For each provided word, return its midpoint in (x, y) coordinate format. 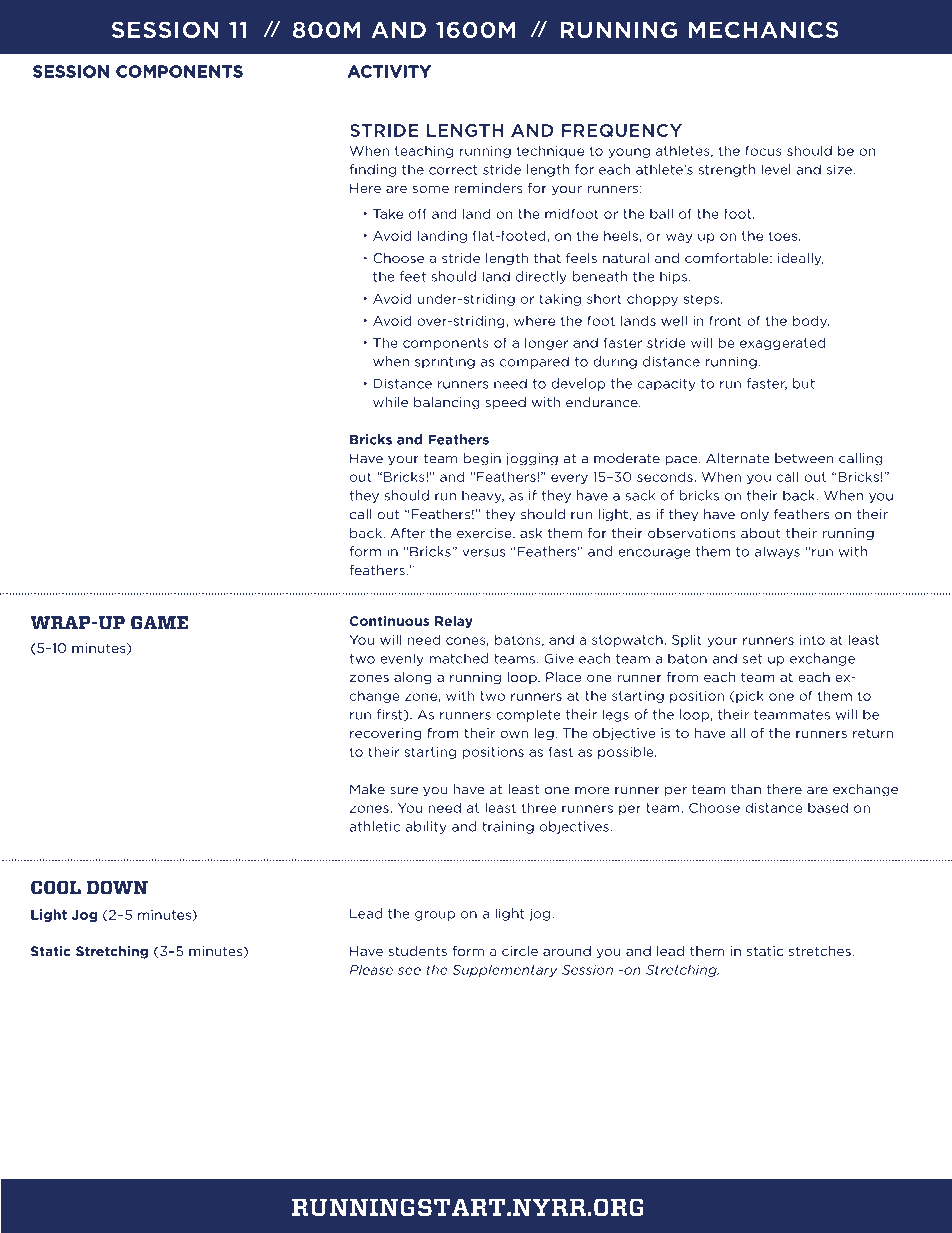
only (754, 515)
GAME (159, 622)
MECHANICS (763, 30)
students (418, 951)
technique (550, 151)
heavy (483, 496)
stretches (821, 951)
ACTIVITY (389, 71)
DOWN (117, 887)
